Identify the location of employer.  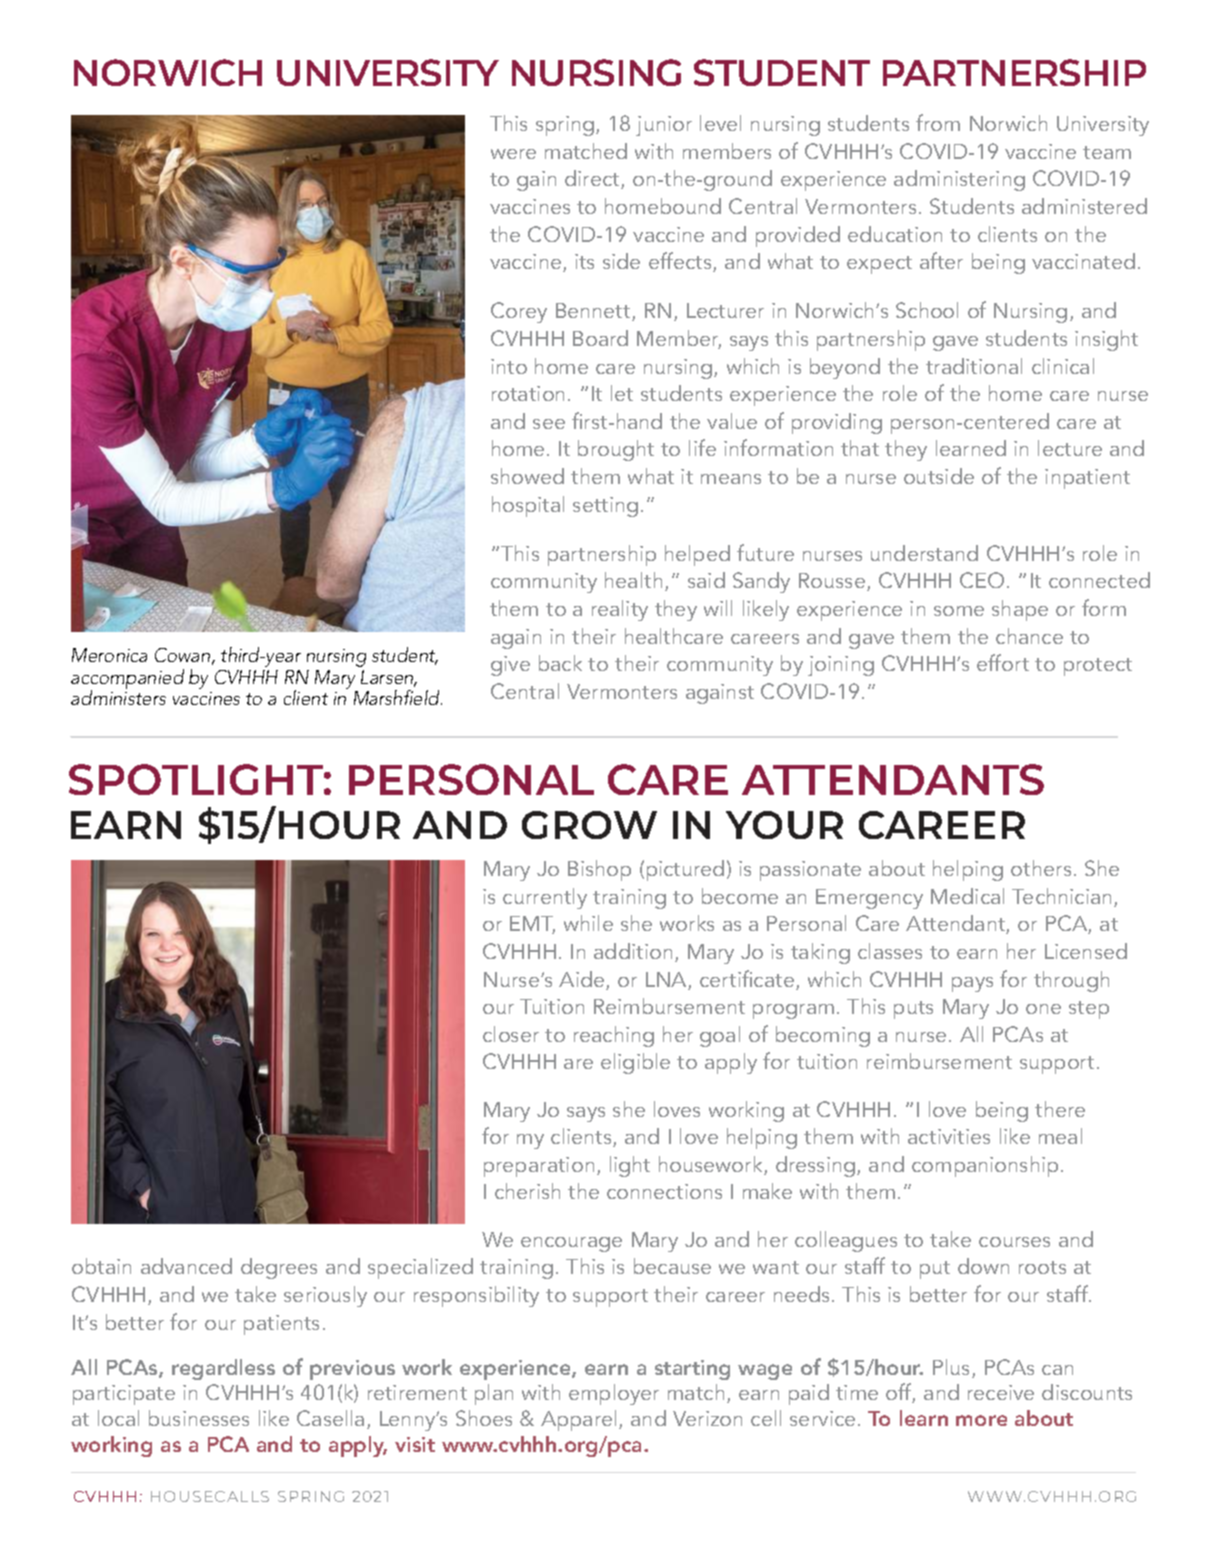
(614, 1394).
